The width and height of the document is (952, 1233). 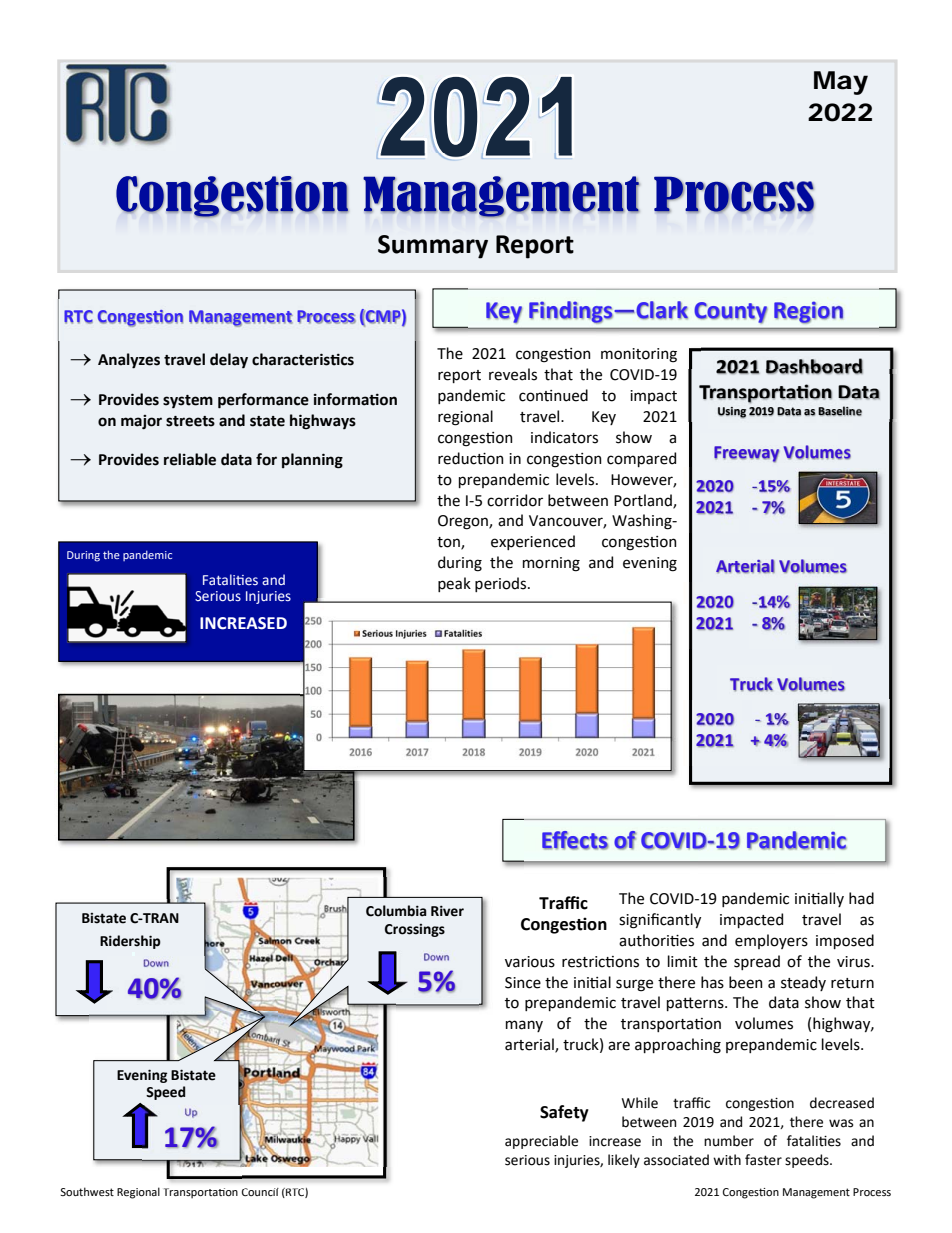 I want to click on reliable, so click(x=190, y=459).
